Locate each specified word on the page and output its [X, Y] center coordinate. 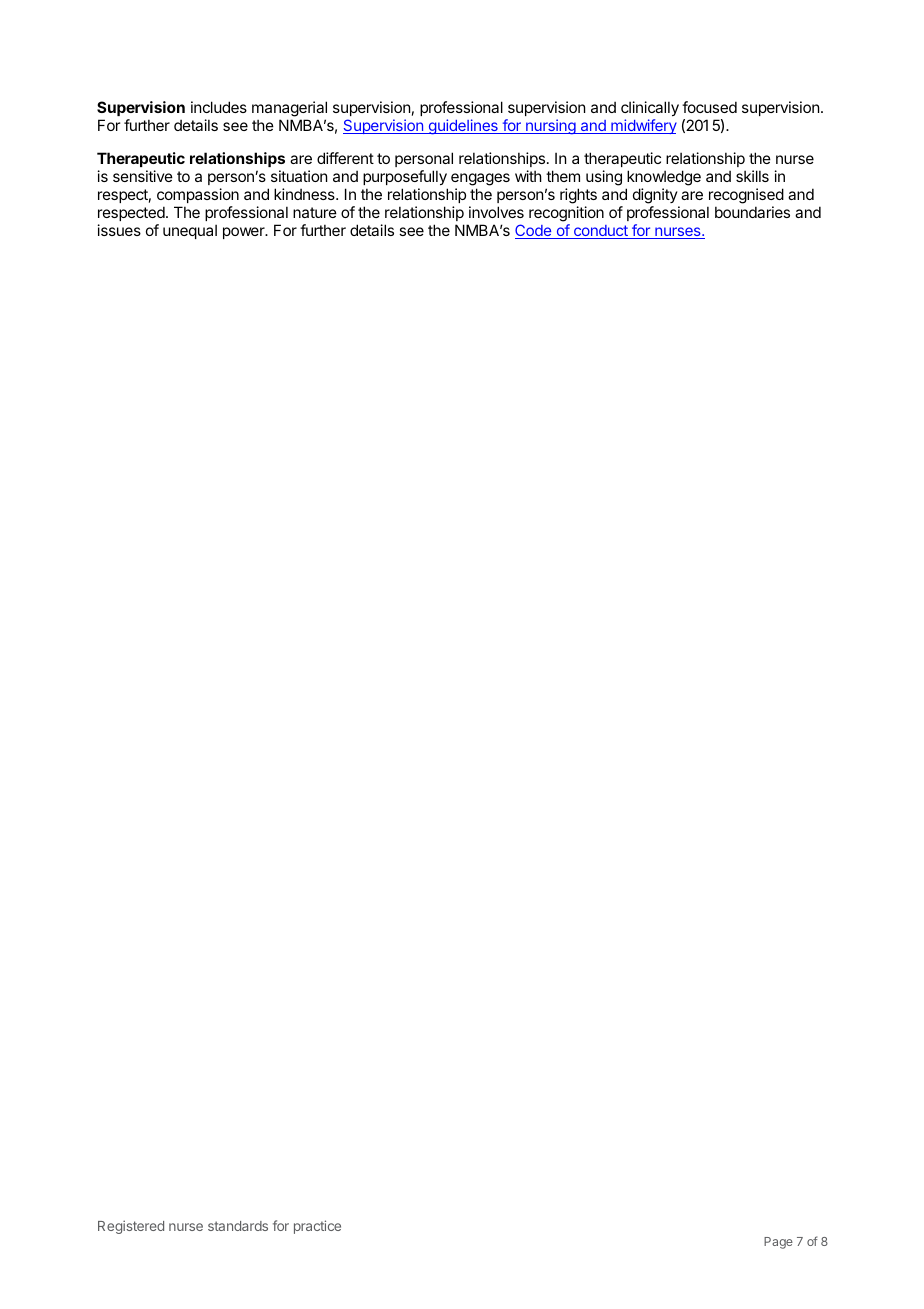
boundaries [752, 212]
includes [219, 107]
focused [709, 107]
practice [317, 1227]
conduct [601, 232]
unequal [190, 231]
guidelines [463, 127]
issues [119, 230]
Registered [131, 1227]
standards [238, 1226]
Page [778, 1243]
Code [534, 231]
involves [496, 212]
